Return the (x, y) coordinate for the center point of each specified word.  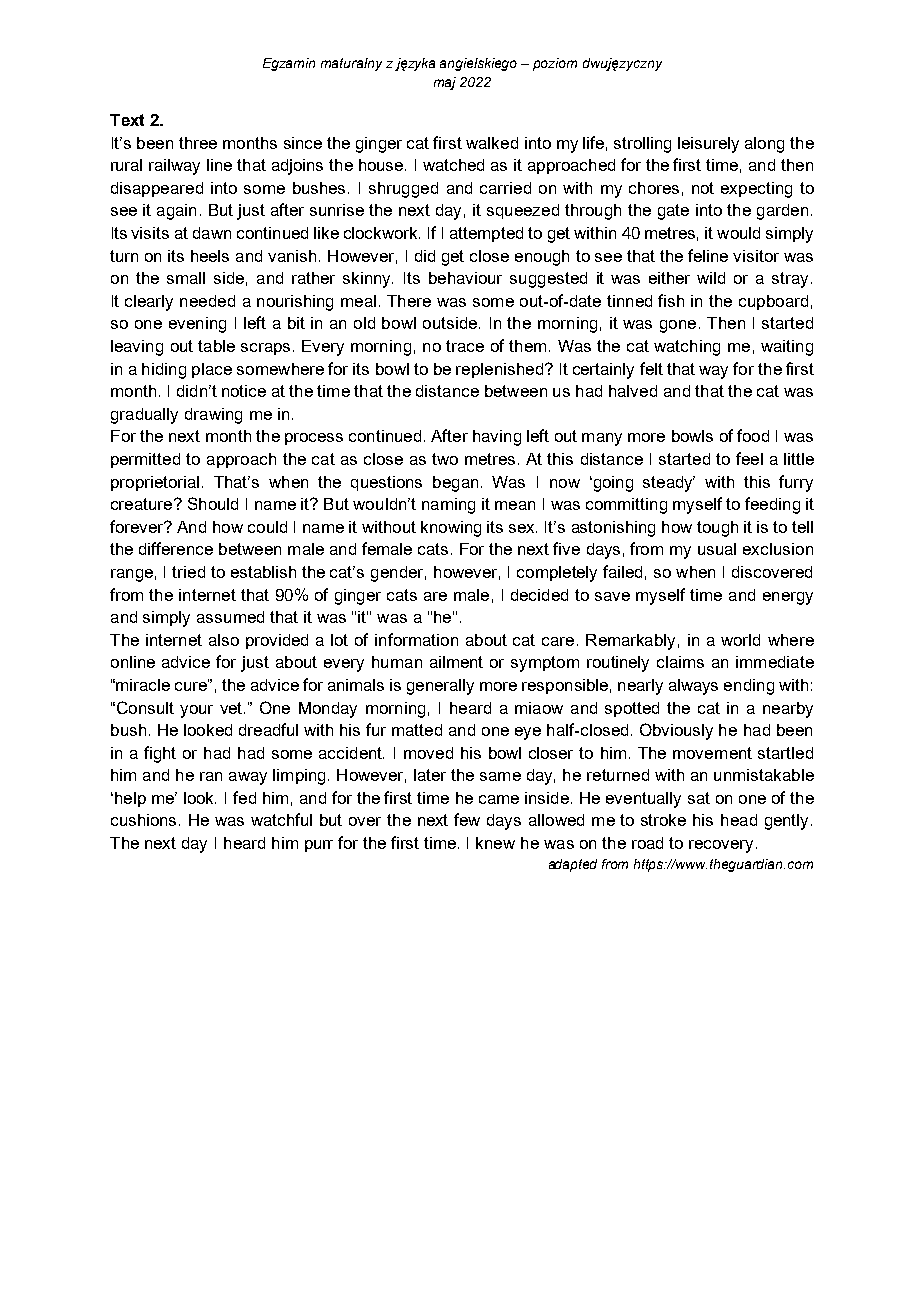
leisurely (708, 145)
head (739, 820)
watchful (281, 819)
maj (445, 83)
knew (495, 843)
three (198, 143)
